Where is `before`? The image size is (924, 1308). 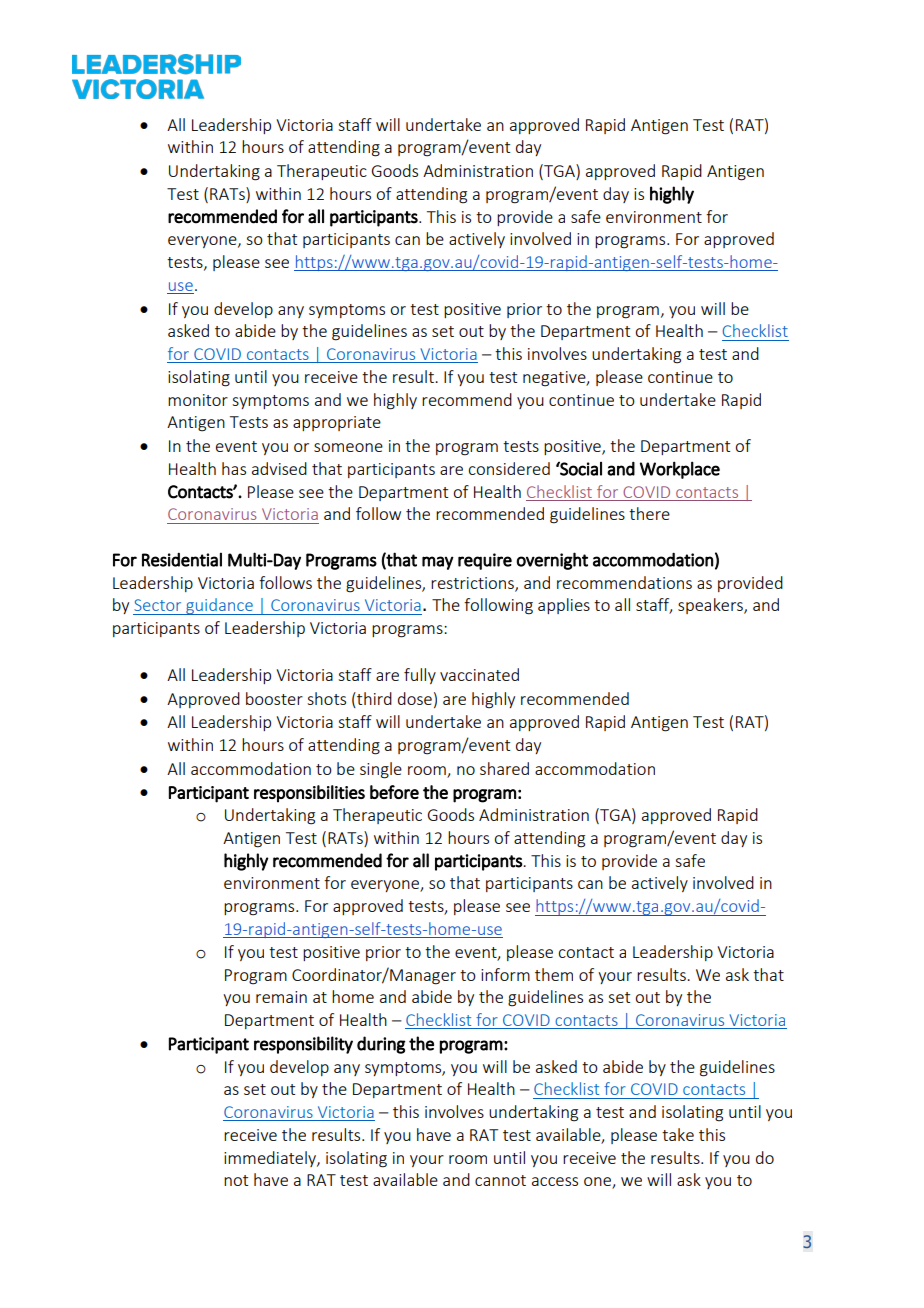 before is located at coordinates (394, 792).
